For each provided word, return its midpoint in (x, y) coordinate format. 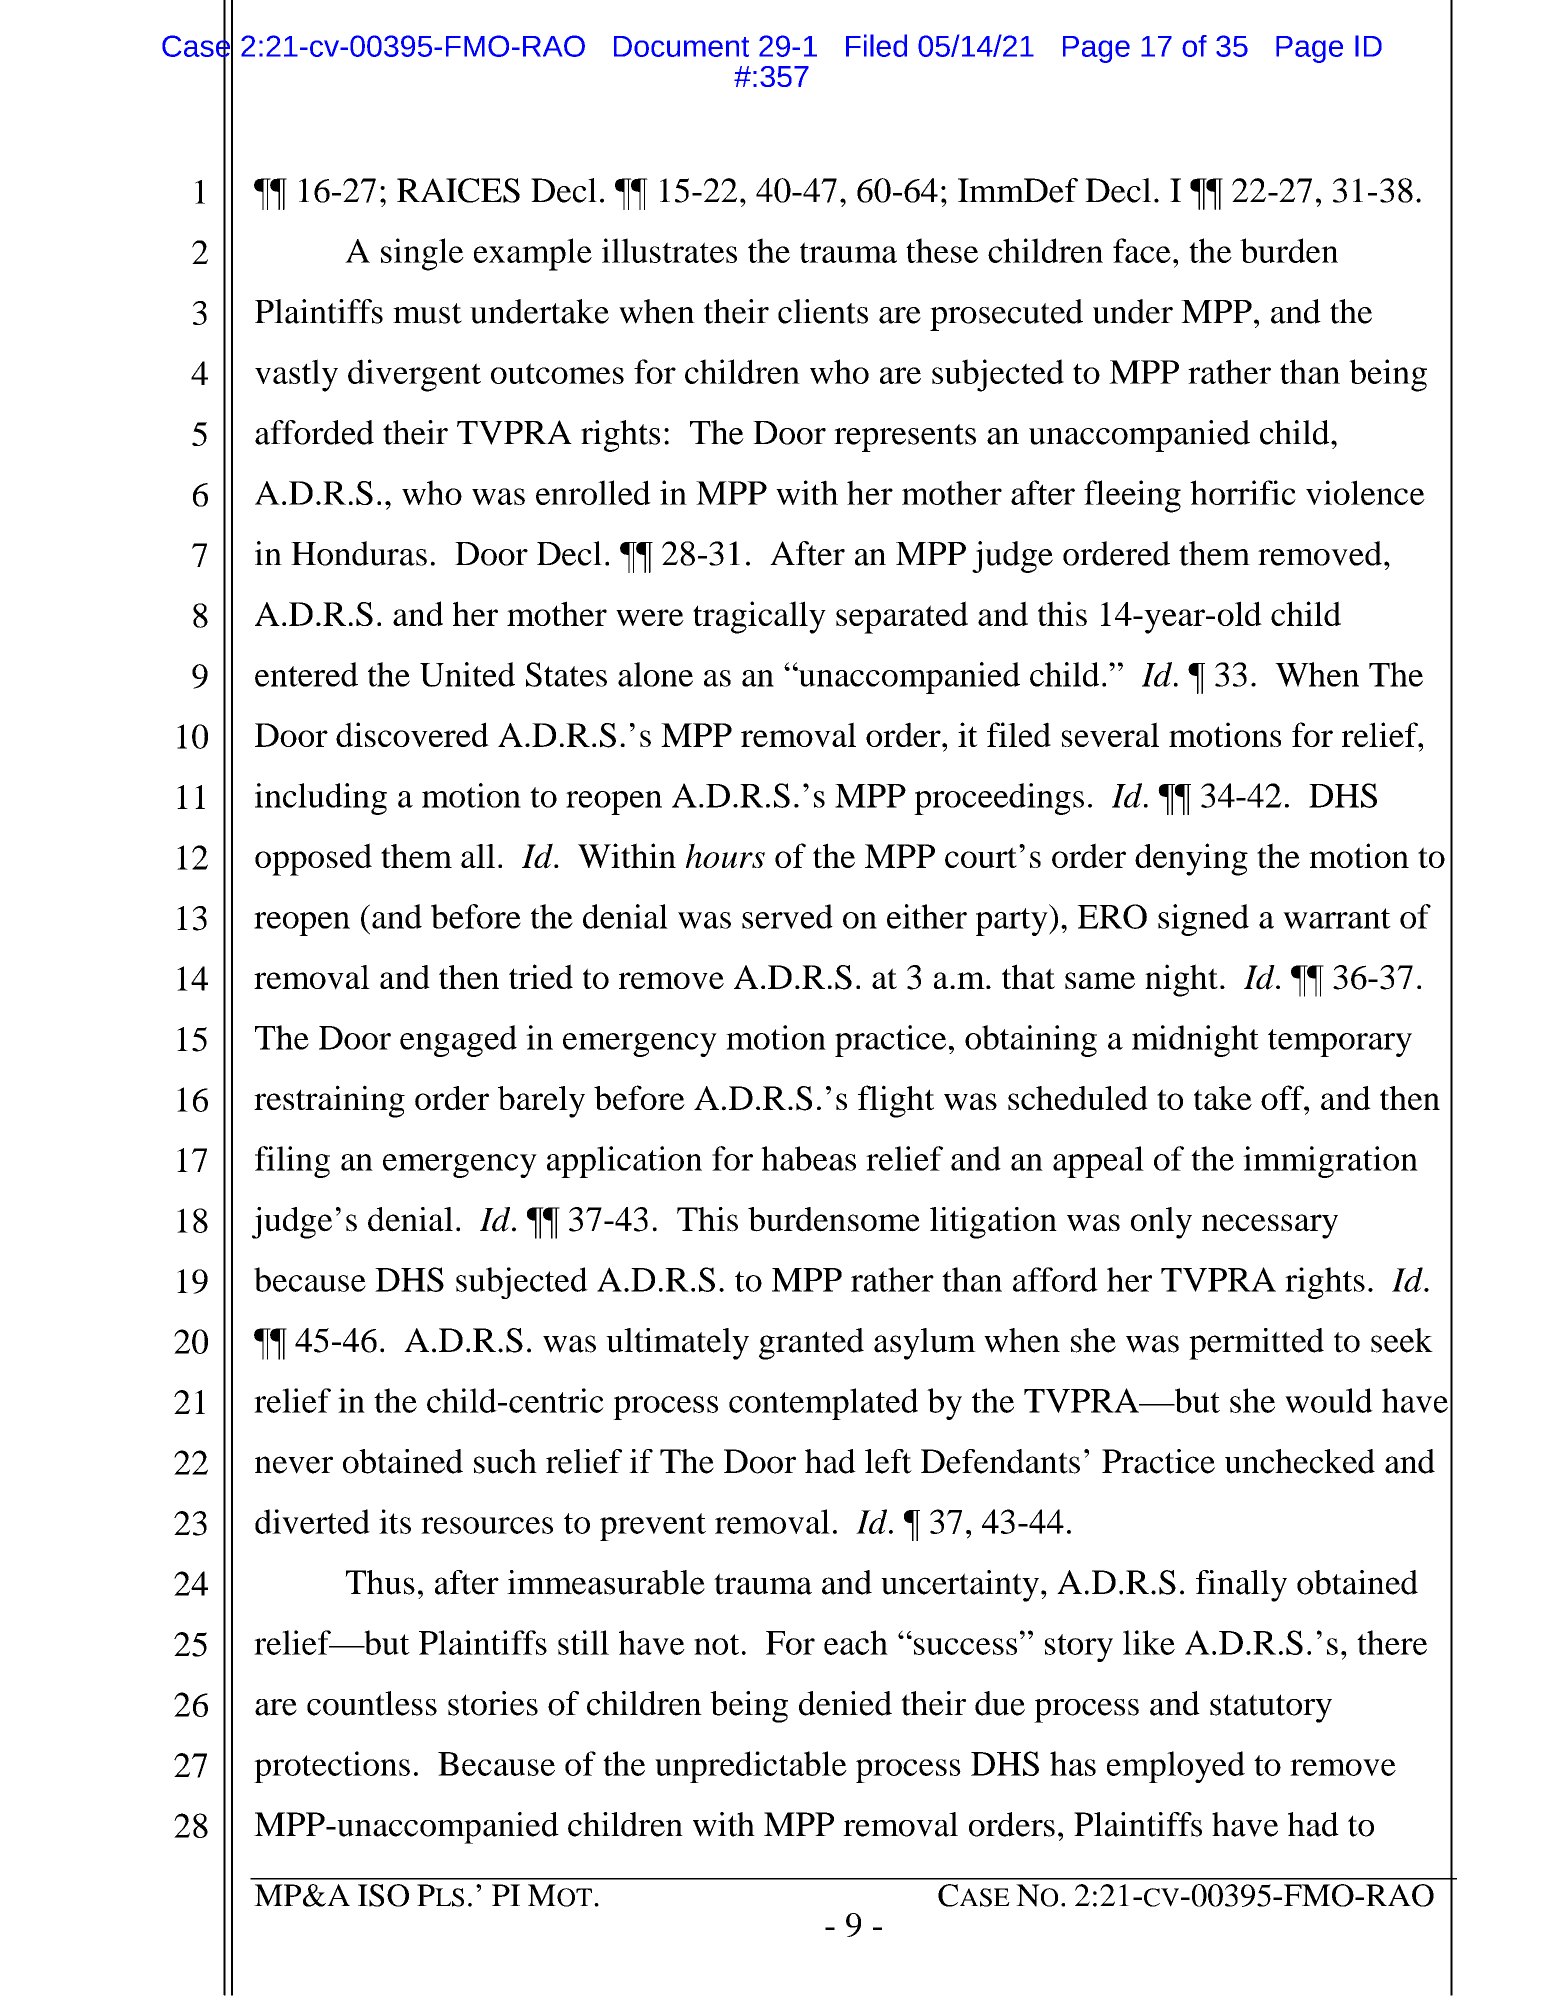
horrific (1243, 492)
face (1142, 250)
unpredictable (751, 1767)
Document (681, 46)
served (787, 916)
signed (1203, 920)
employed (1176, 1767)
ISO (383, 1895)
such (505, 1461)
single (422, 254)
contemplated (823, 1404)
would (1329, 1400)
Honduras (359, 553)
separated (902, 617)
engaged (458, 1041)
